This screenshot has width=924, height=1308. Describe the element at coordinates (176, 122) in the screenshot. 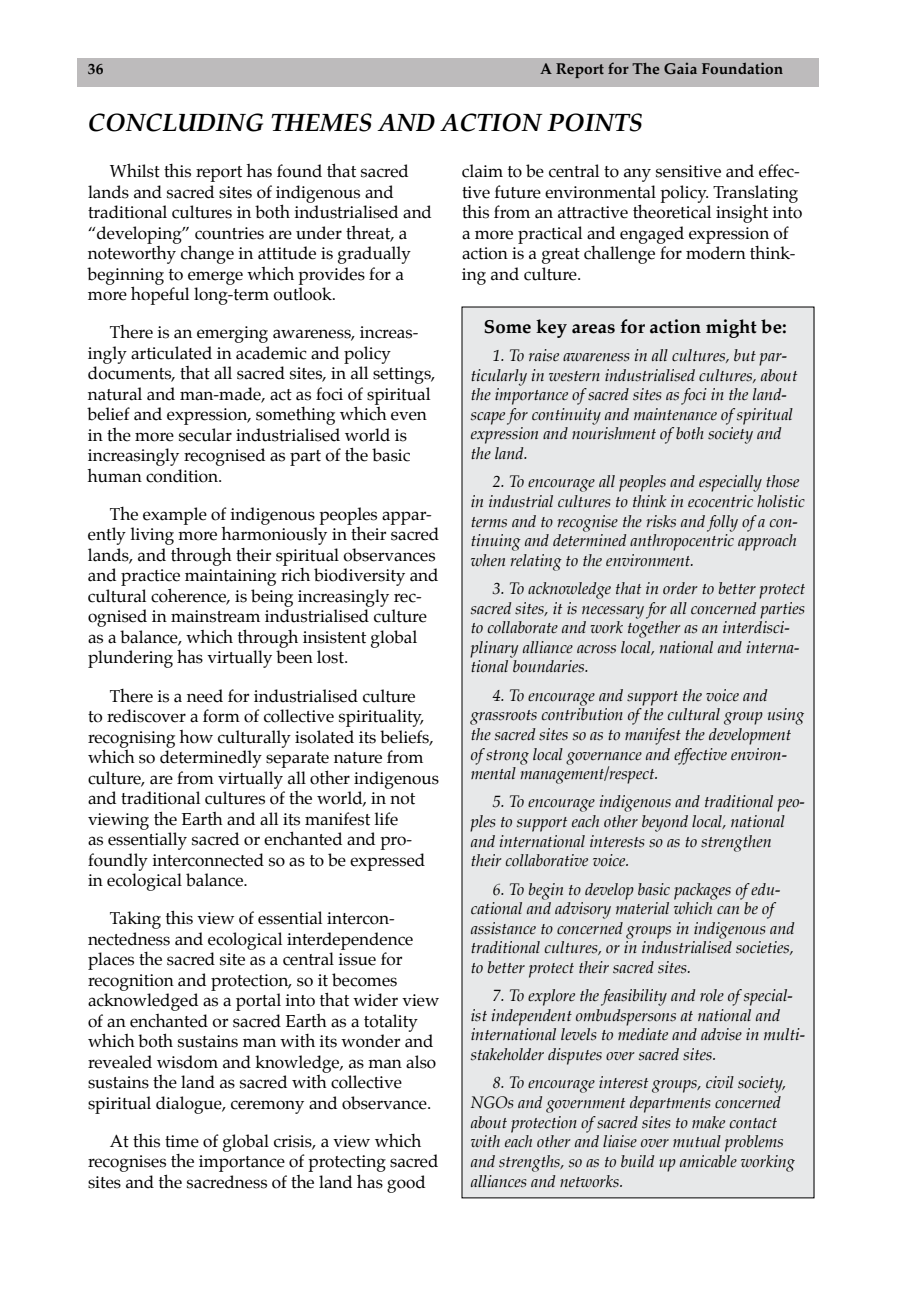

I see `CONCLUDING` at that location.
